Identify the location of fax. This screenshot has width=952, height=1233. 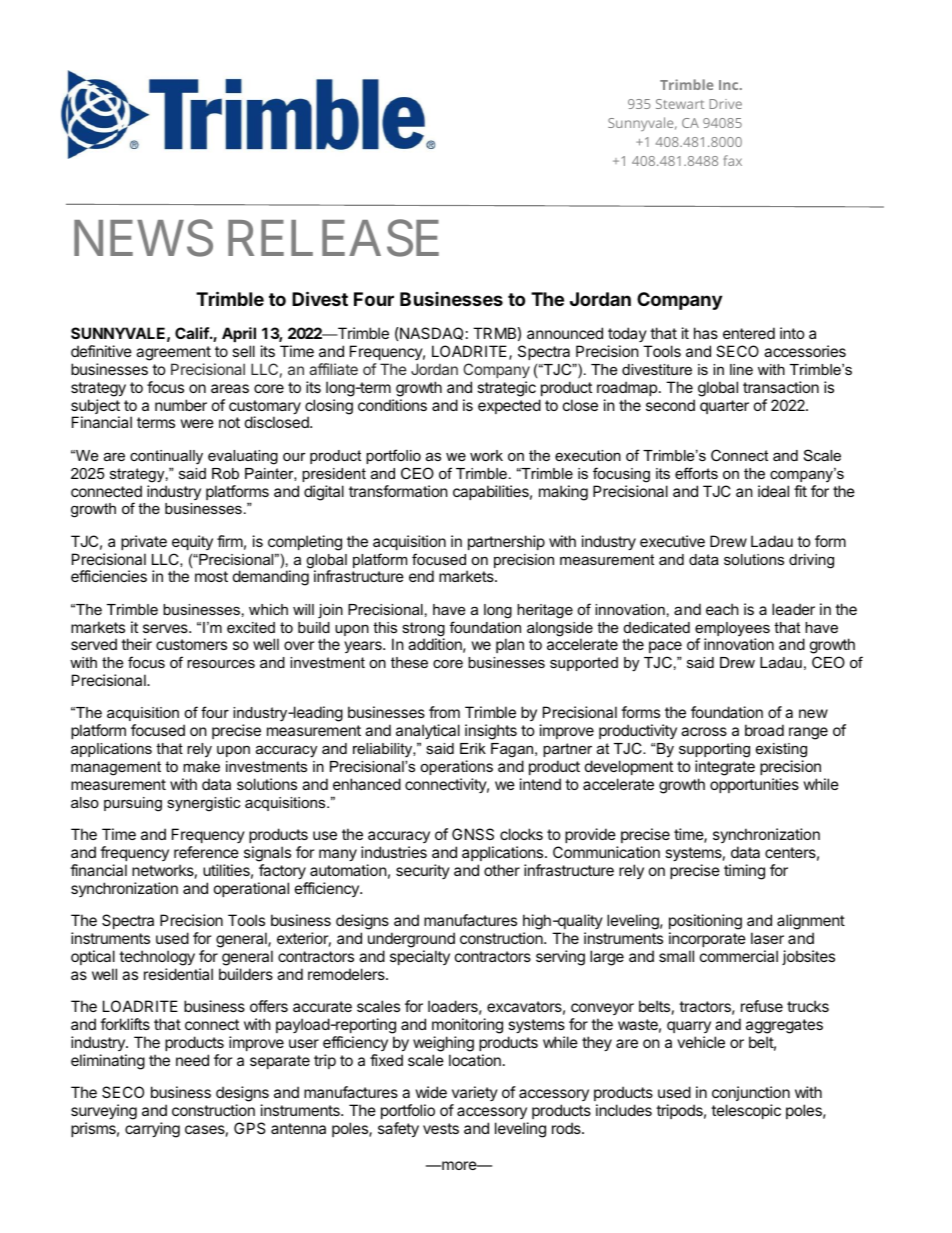
(732, 160).
